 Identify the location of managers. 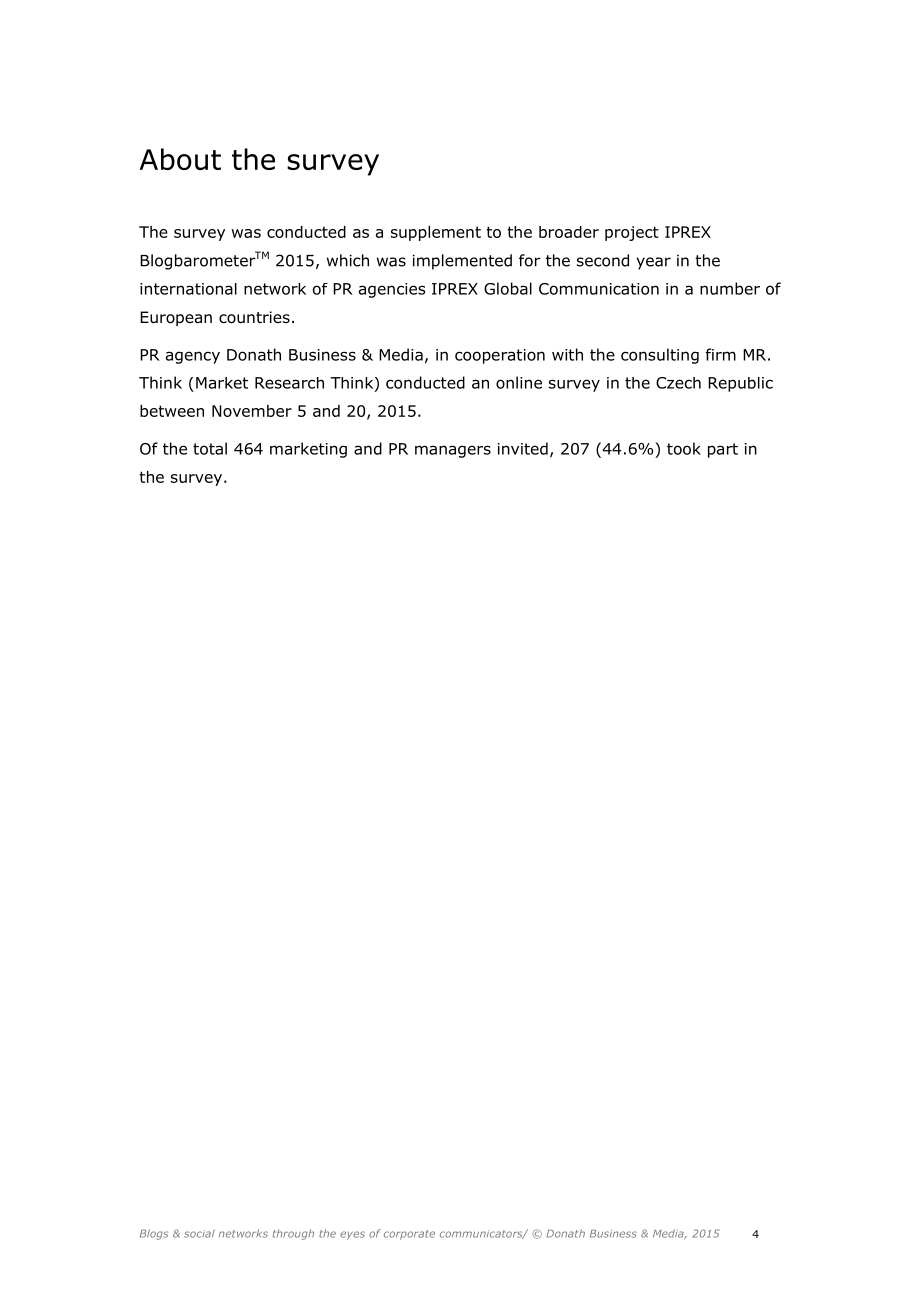
(453, 451).
